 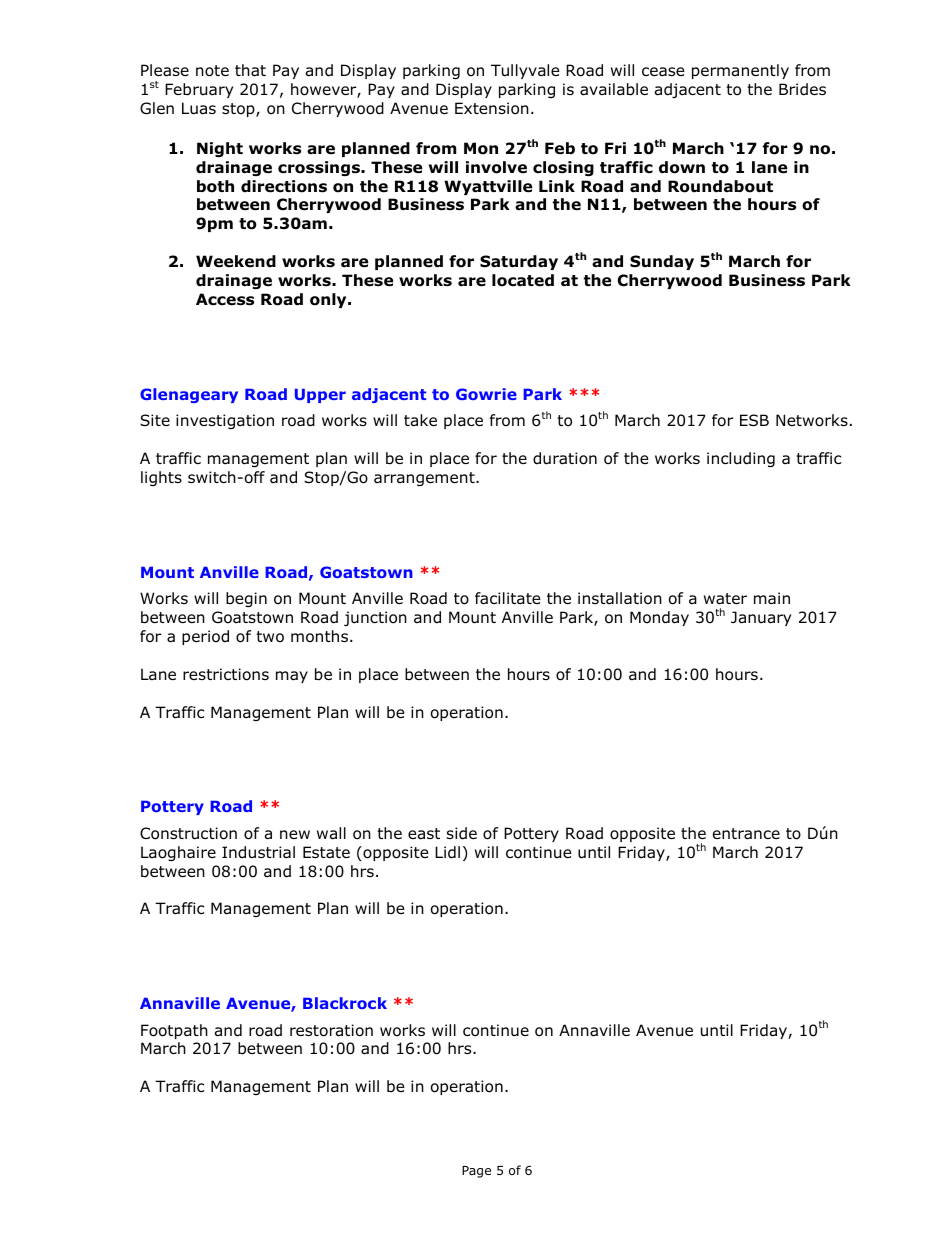 I want to click on Footpath, so click(x=174, y=1031).
